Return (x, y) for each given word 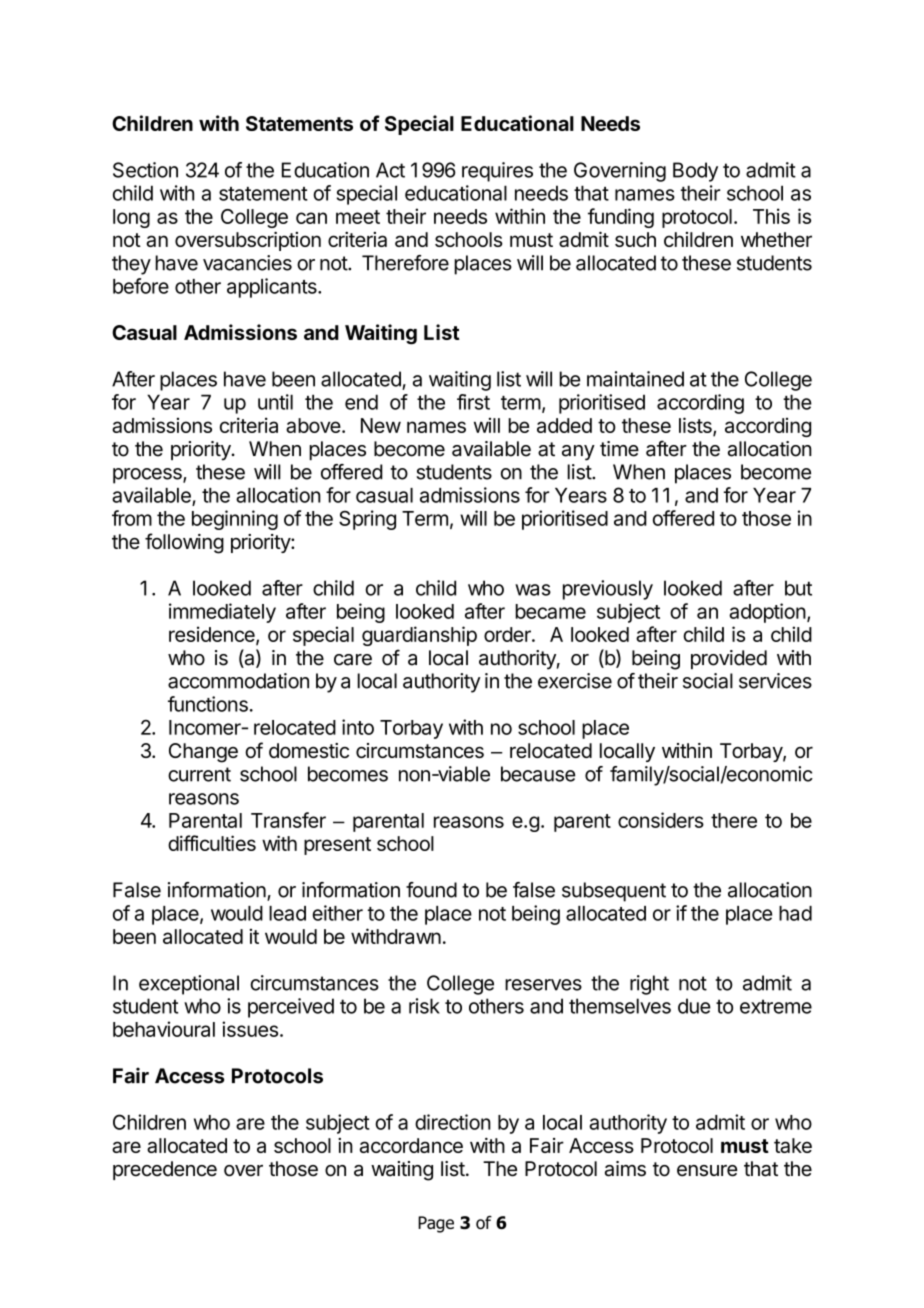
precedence (165, 1170)
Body (695, 172)
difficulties (212, 843)
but (798, 588)
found (431, 890)
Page (436, 1224)
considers (661, 820)
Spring (367, 520)
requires (497, 172)
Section (145, 170)
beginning (235, 520)
